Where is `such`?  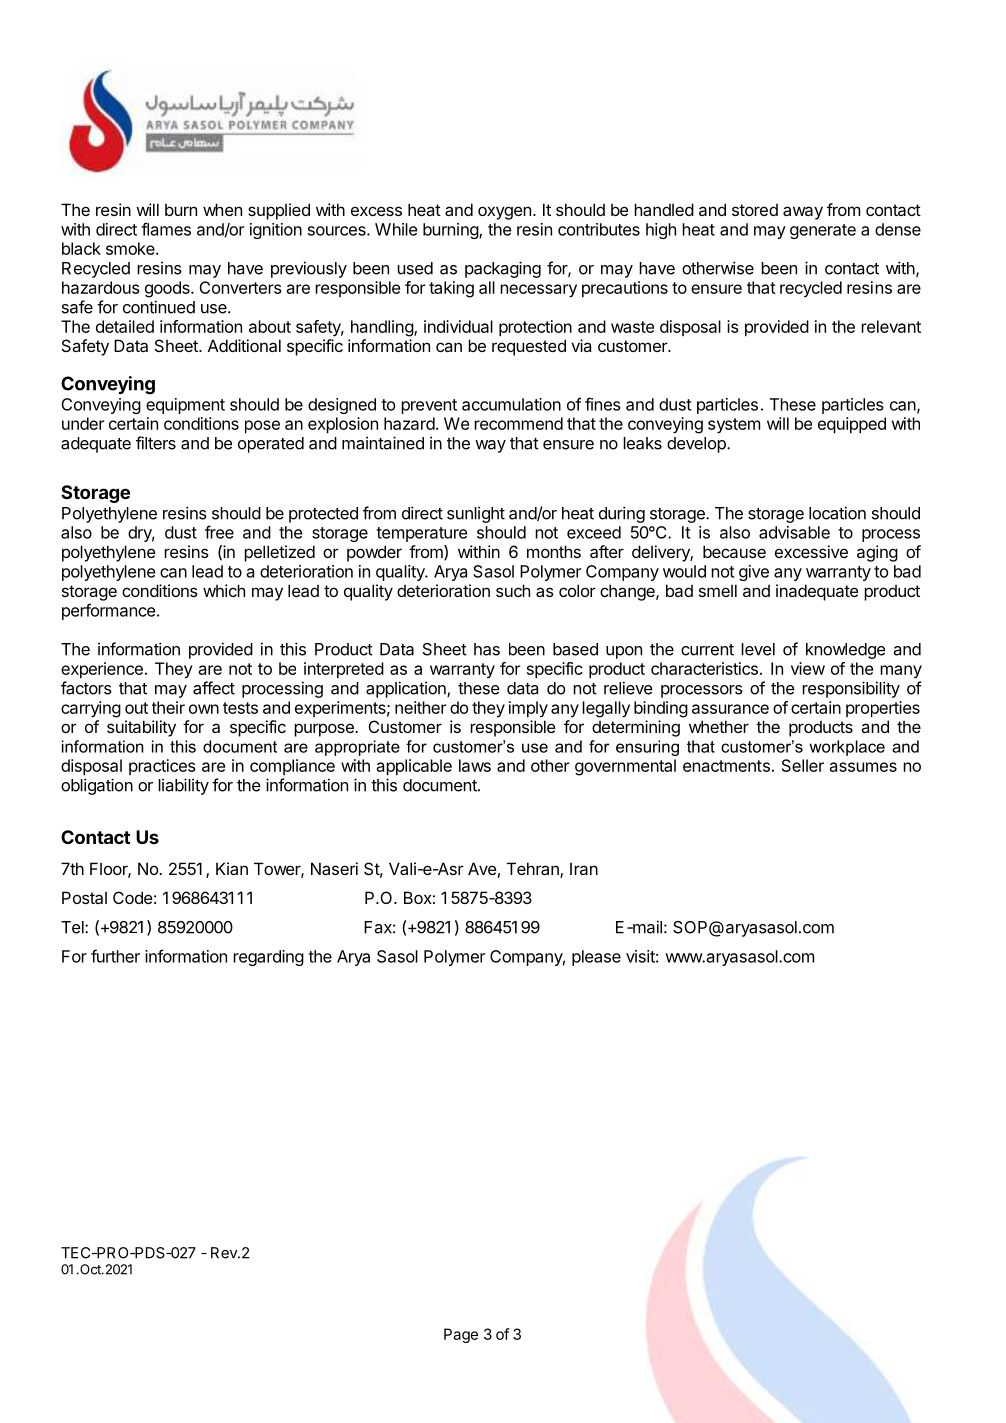 such is located at coordinates (513, 590).
